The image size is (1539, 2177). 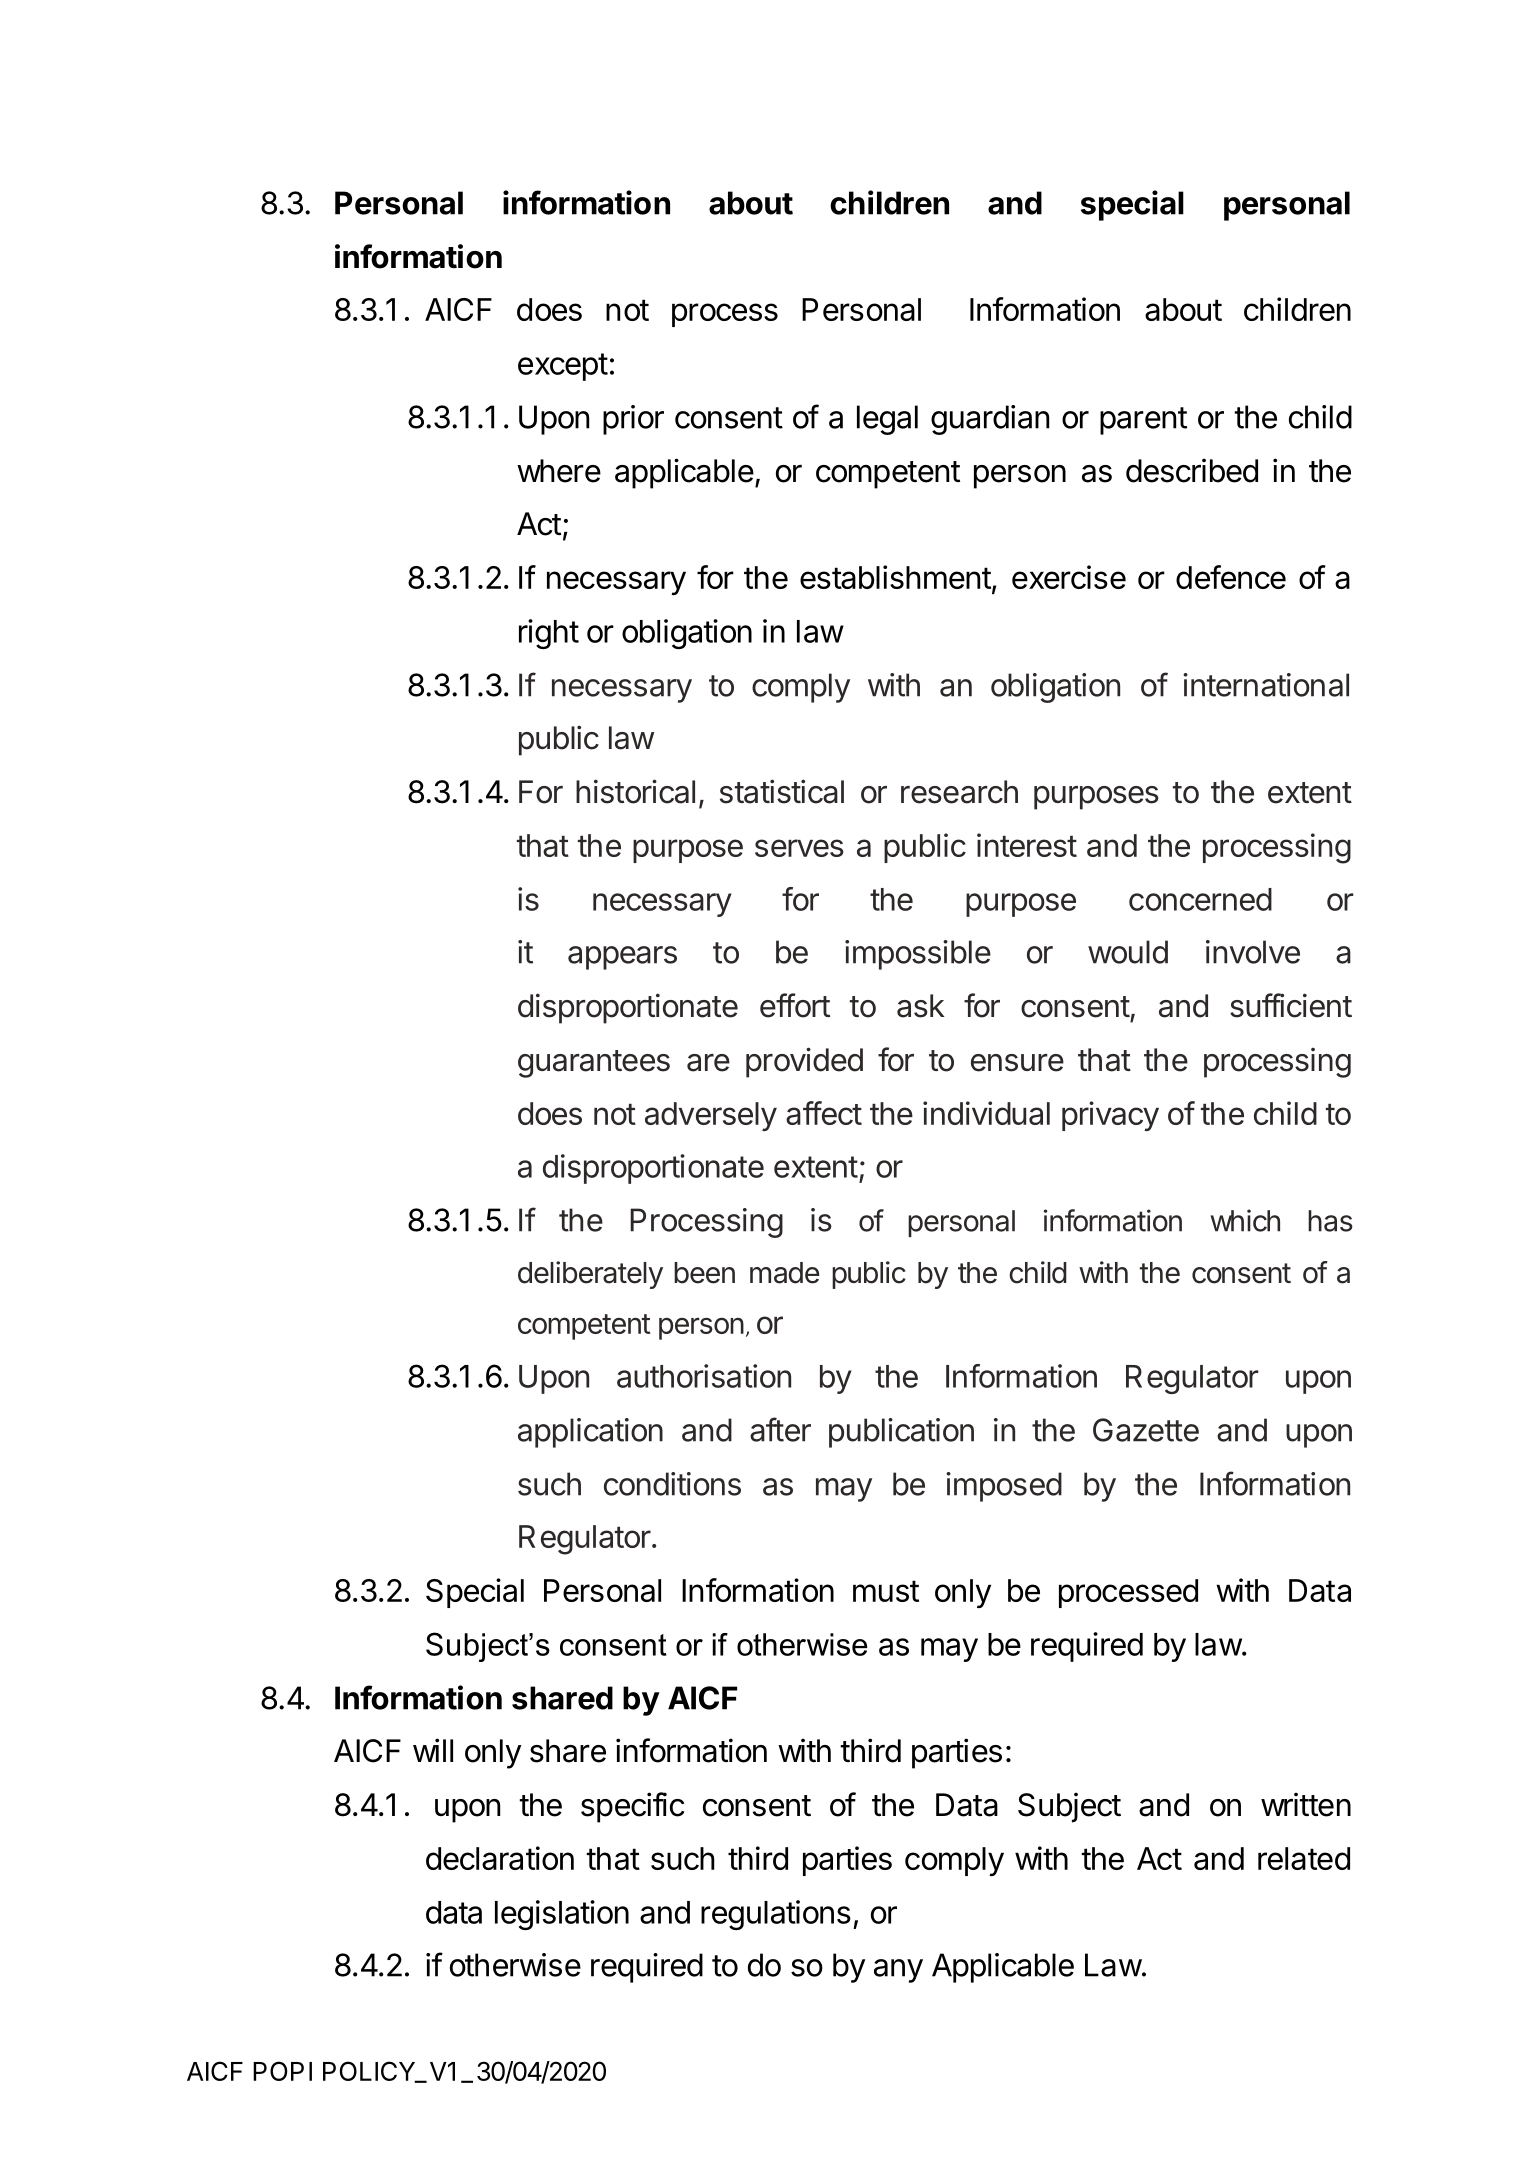 I want to click on where, so click(x=559, y=471).
